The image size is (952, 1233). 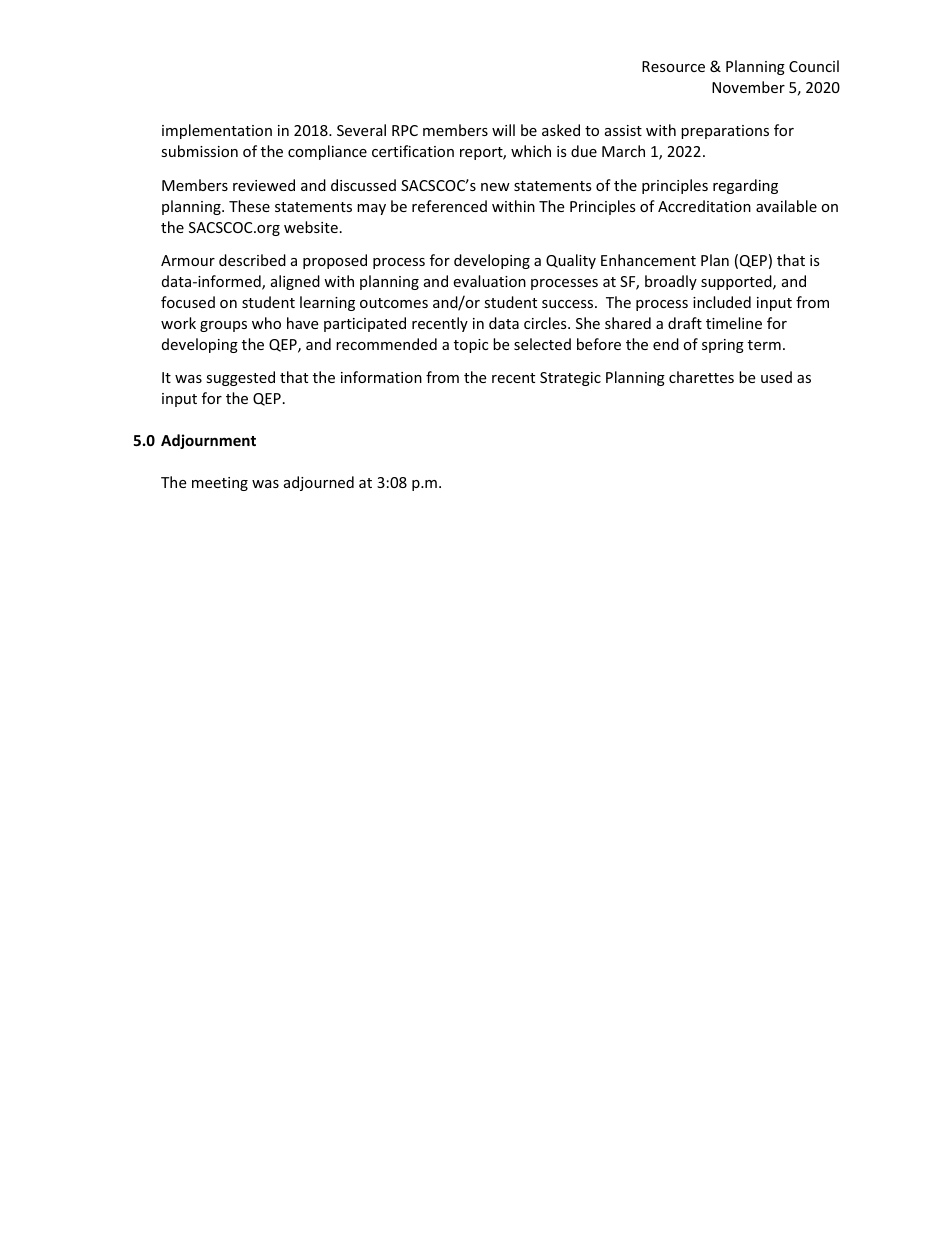 I want to click on suggested, so click(x=240, y=378).
